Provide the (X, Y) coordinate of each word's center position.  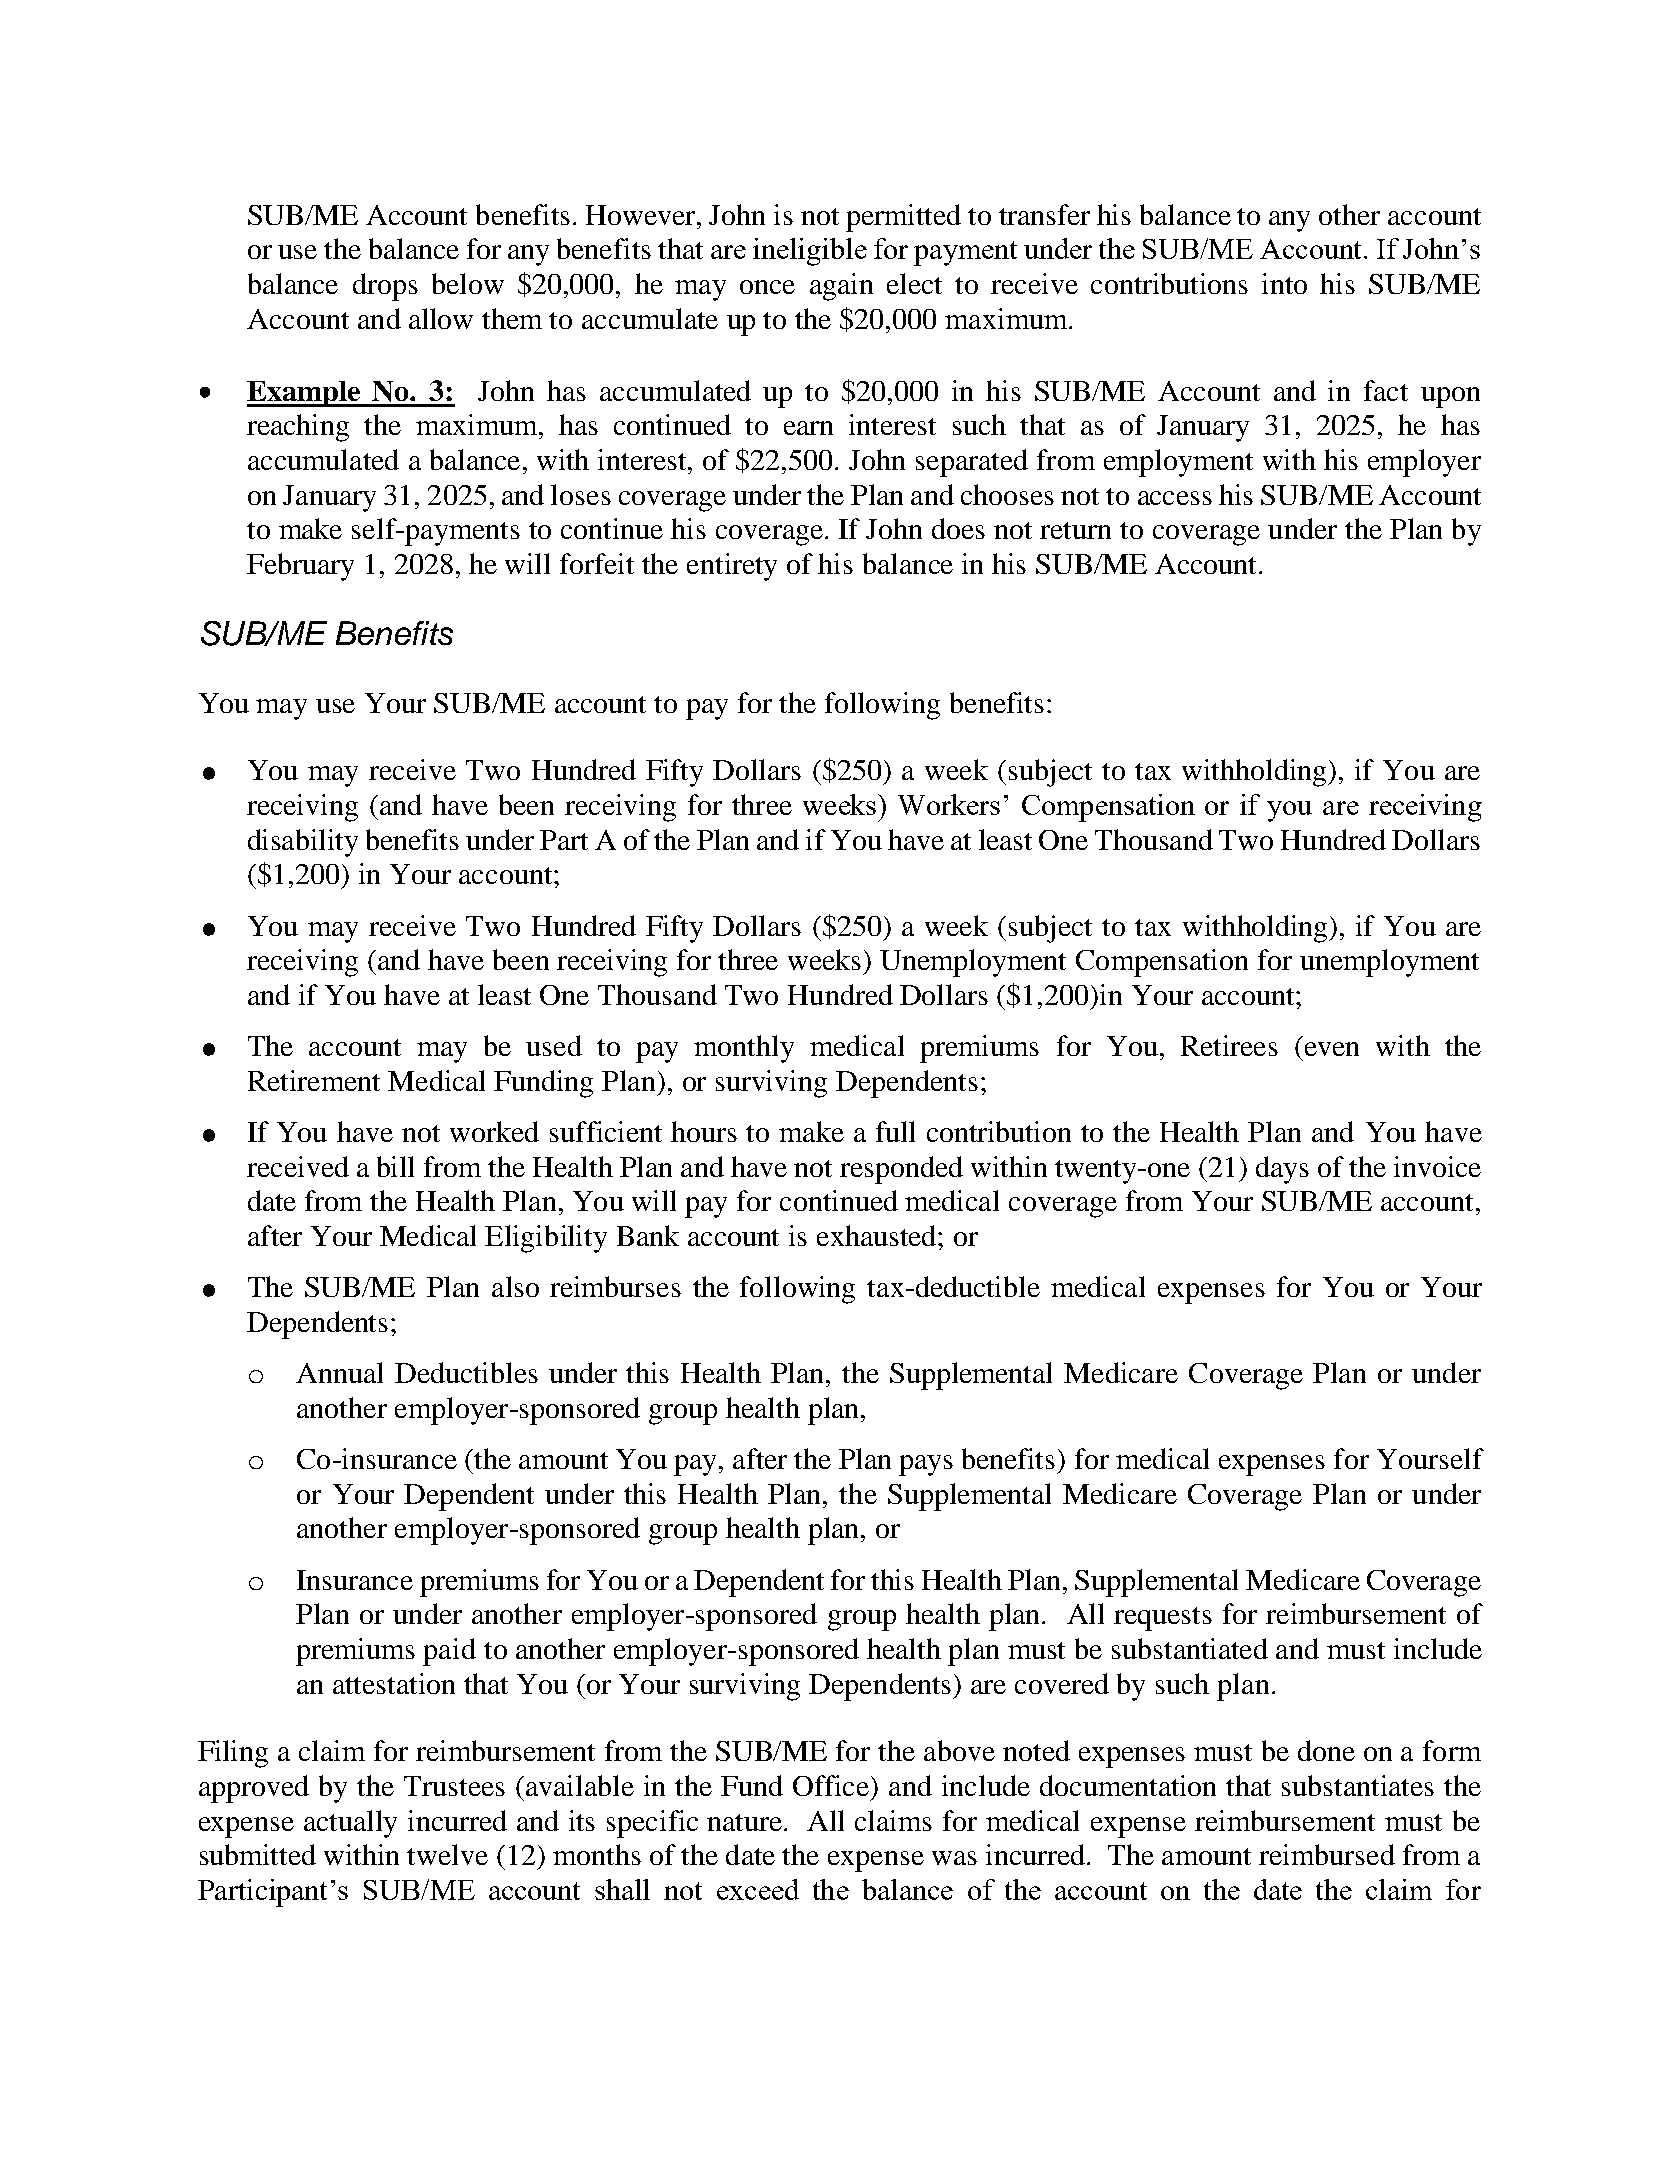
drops (385, 287)
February (300, 567)
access (1175, 498)
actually (350, 1824)
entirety (732, 567)
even (1332, 1049)
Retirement (314, 1080)
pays (926, 1465)
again (841, 287)
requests (1163, 1619)
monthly (744, 1049)
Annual (339, 1372)
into (1284, 283)
